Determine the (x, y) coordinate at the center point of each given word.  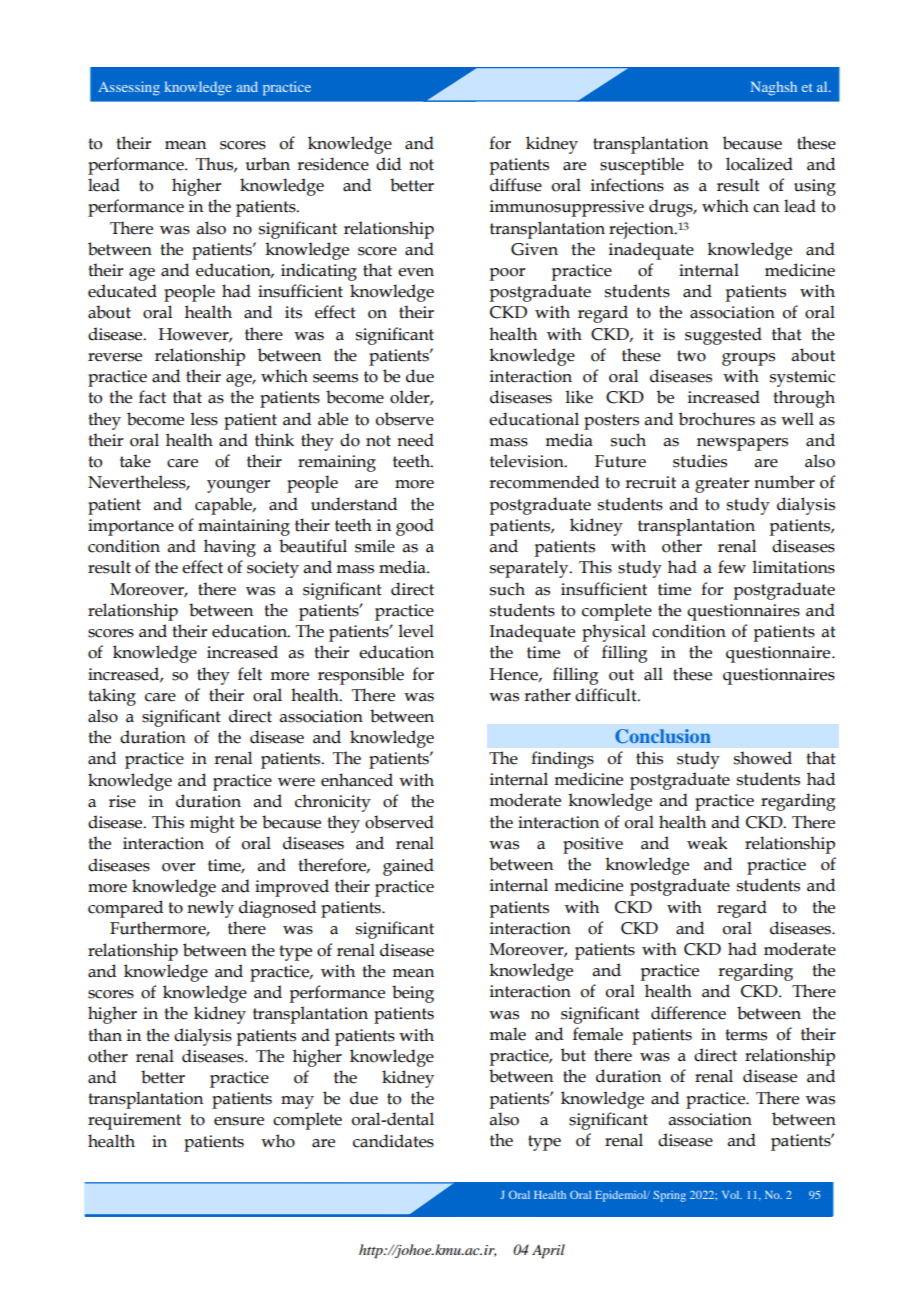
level (416, 631)
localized (759, 164)
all (653, 674)
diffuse (516, 185)
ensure (239, 1121)
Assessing (129, 88)
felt (250, 674)
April (548, 1251)
